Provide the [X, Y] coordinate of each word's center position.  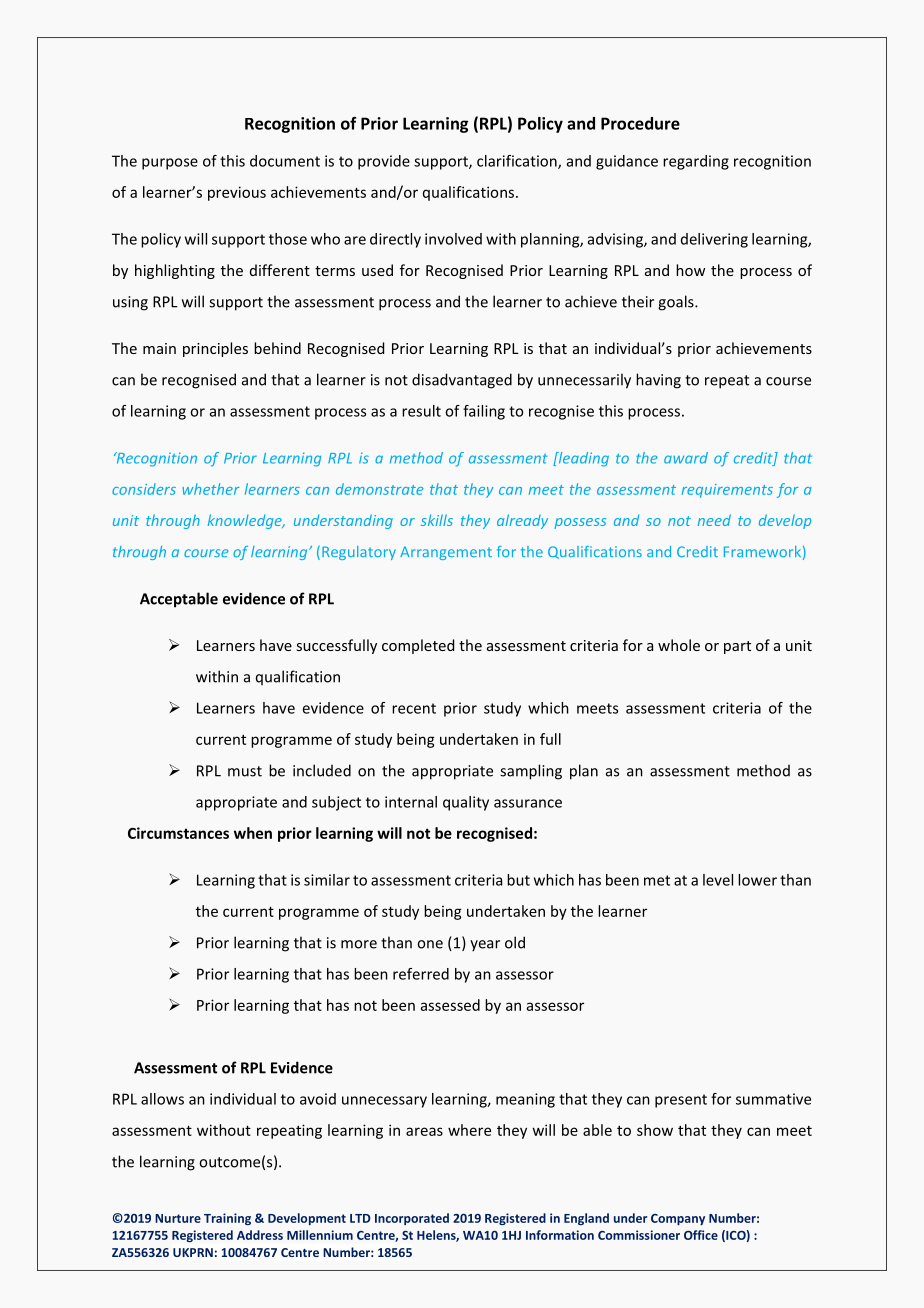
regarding [696, 162]
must [245, 771]
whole [679, 645]
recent [414, 708]
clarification [518, 162]
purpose [170, 164]
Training [227, 1219]
